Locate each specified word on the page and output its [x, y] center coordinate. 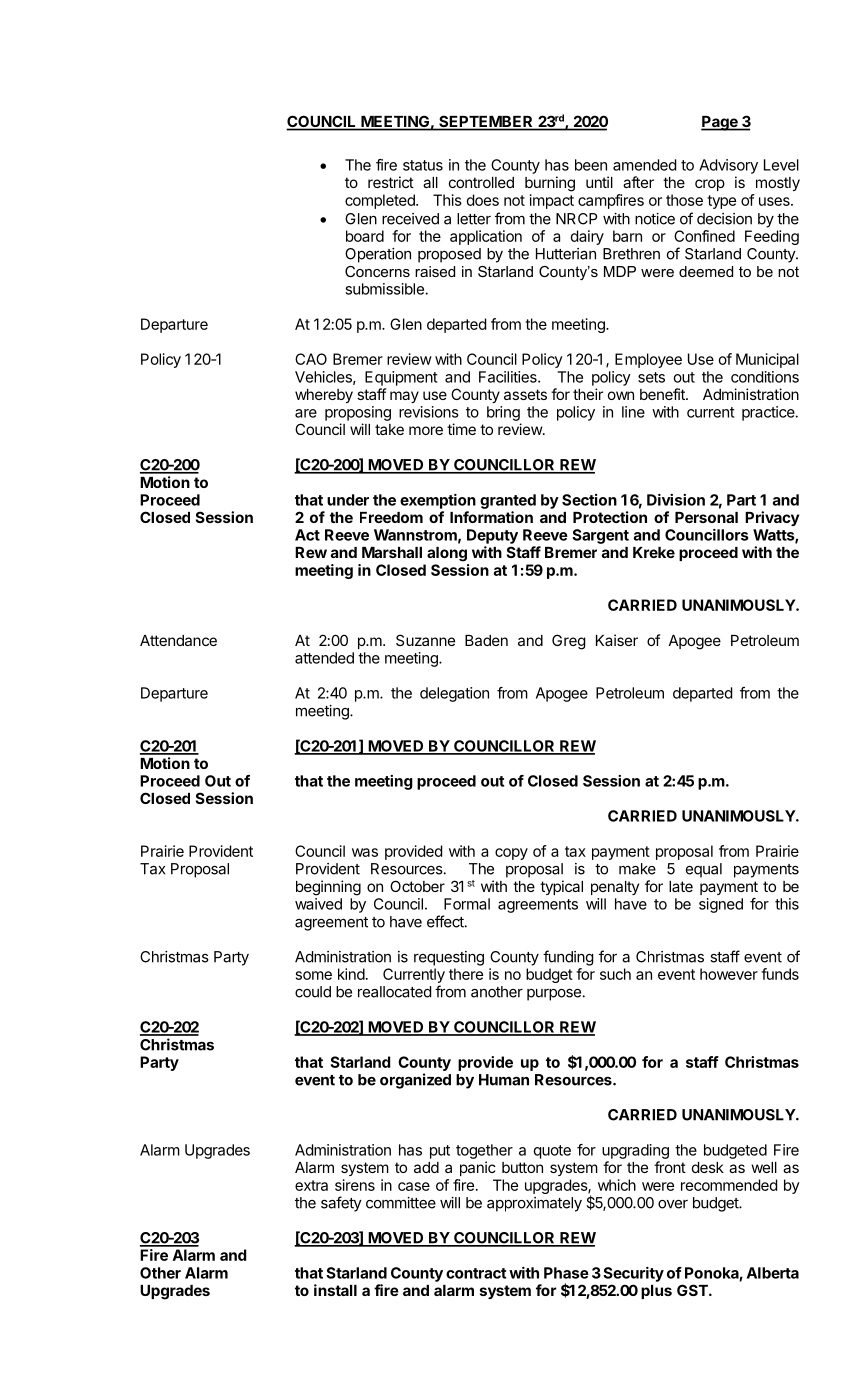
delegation [454, 694]
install [335, 1290]
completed [381, 201]
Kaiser [617, 640]
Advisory [728, 166]
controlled [481, 182]
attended [324, 658]
